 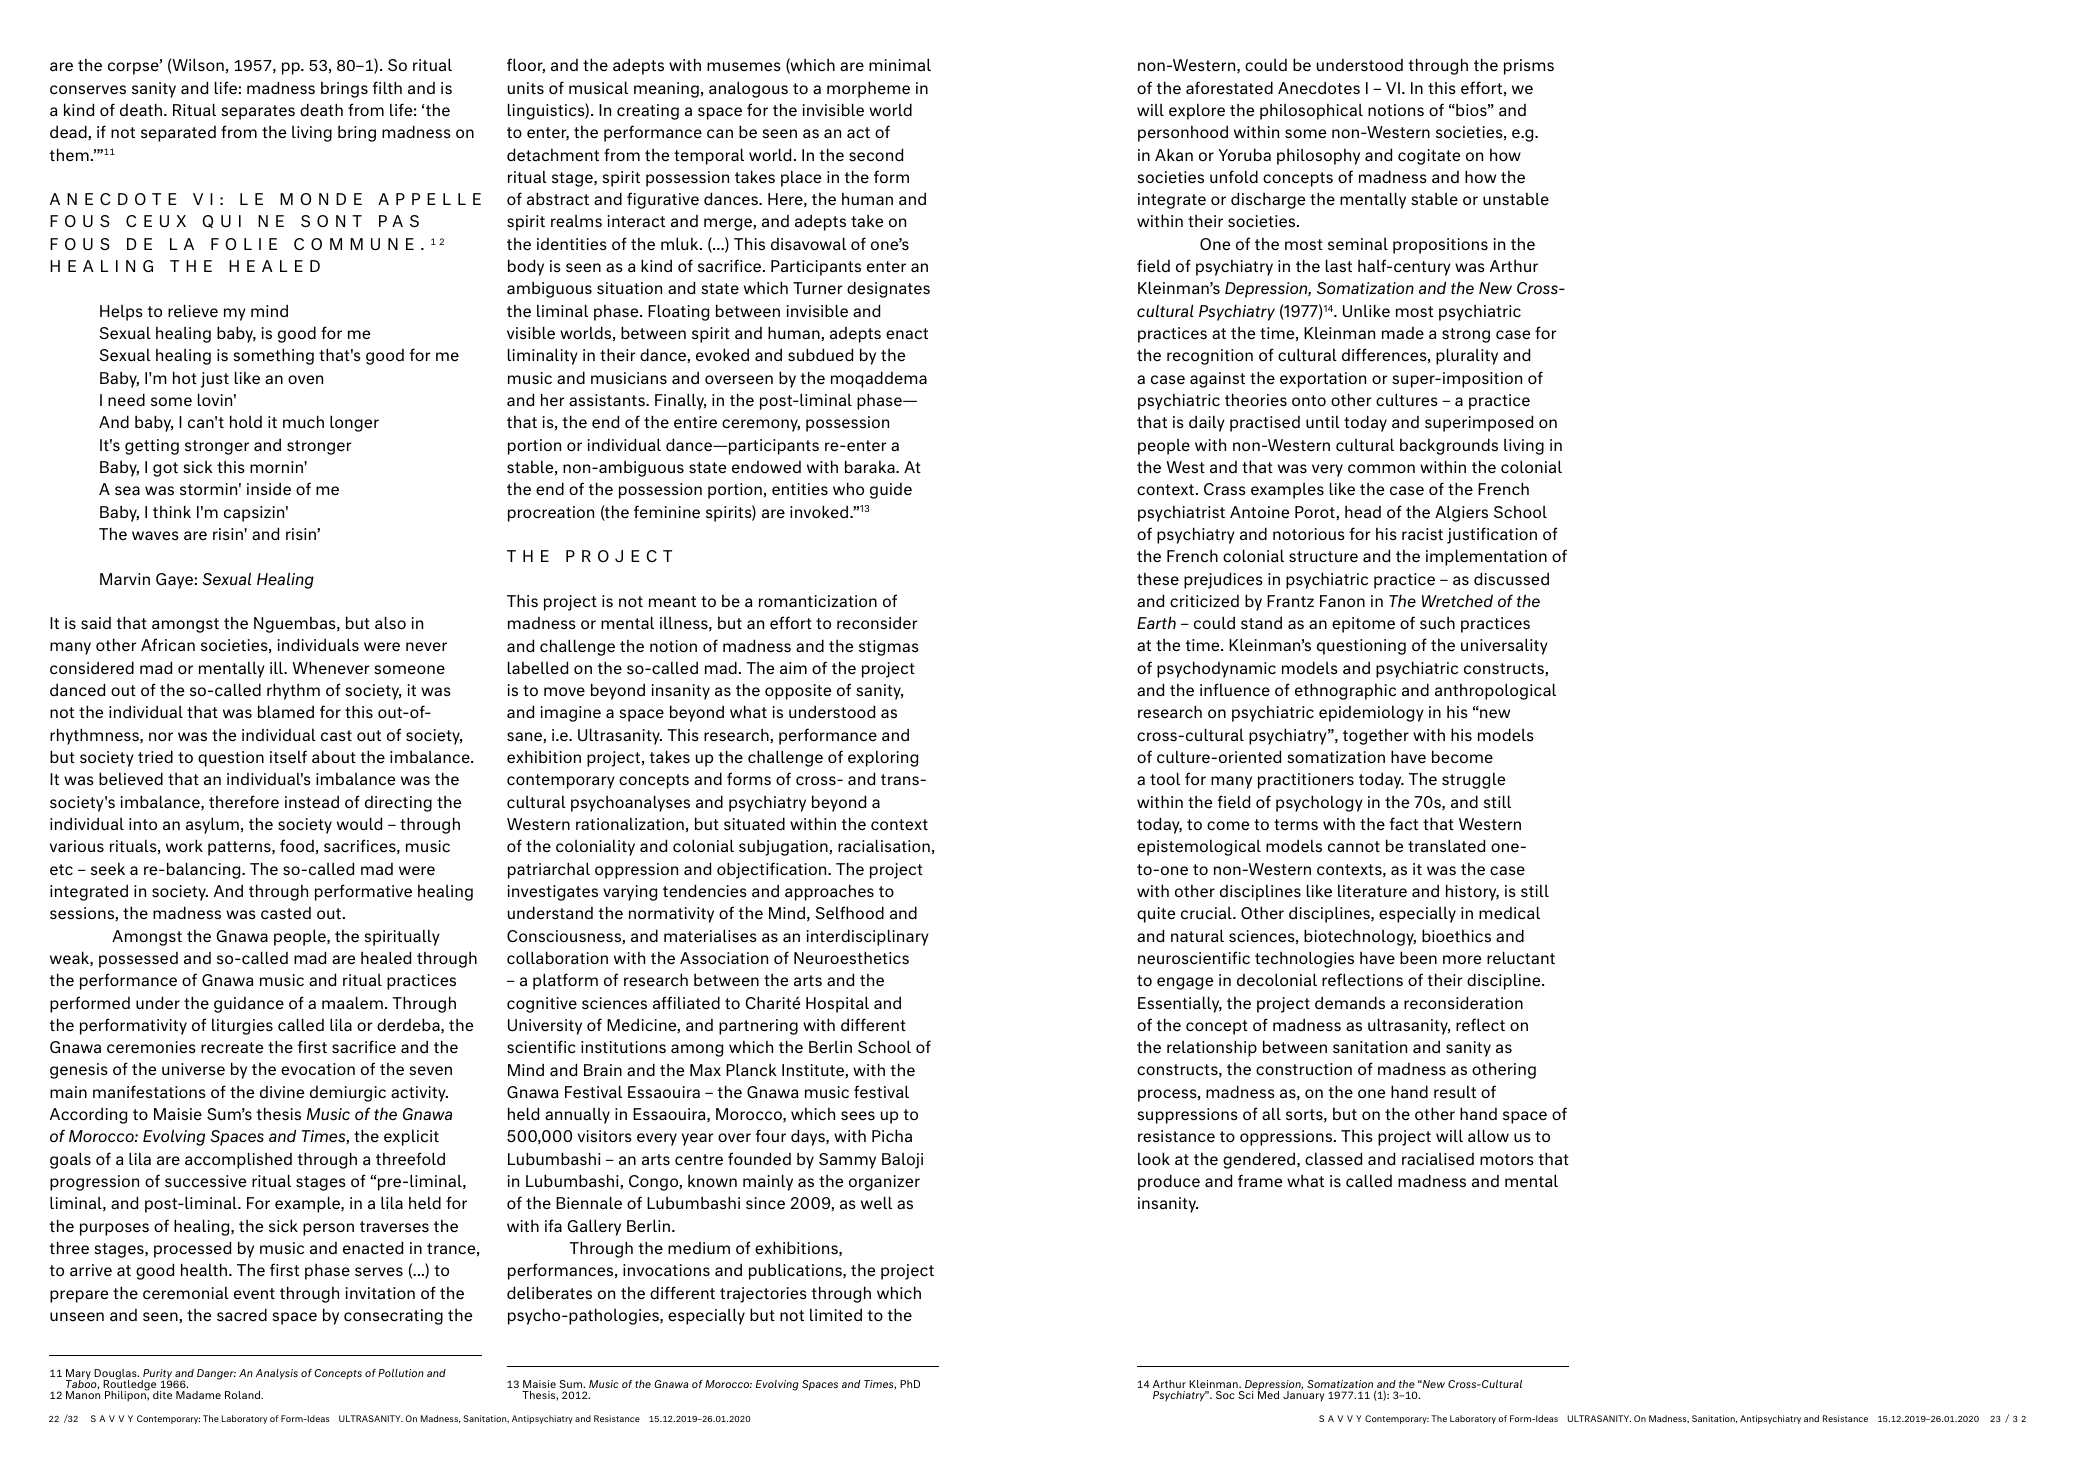 I want to click on limited, so click(x=836, y=1315).
